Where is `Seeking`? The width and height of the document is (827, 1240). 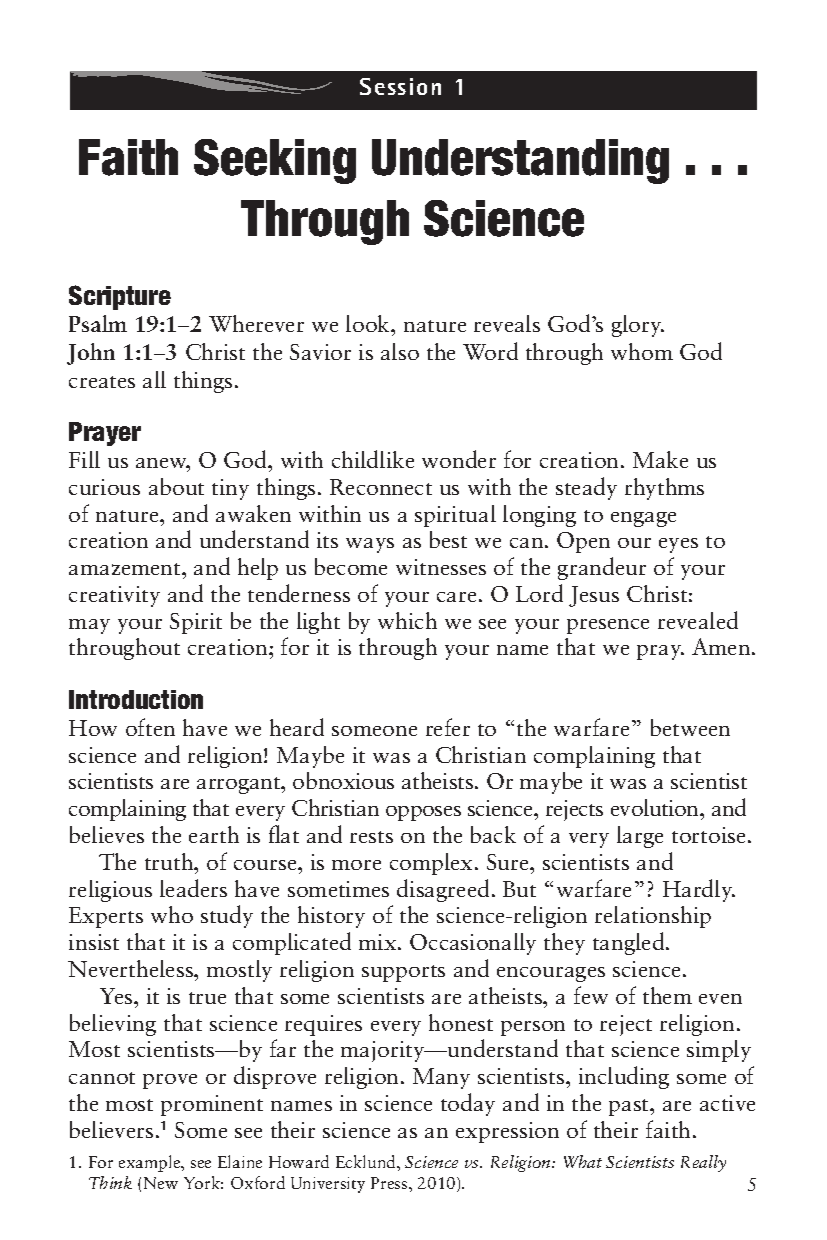 Seeking is located at coordinates (275, 161).
